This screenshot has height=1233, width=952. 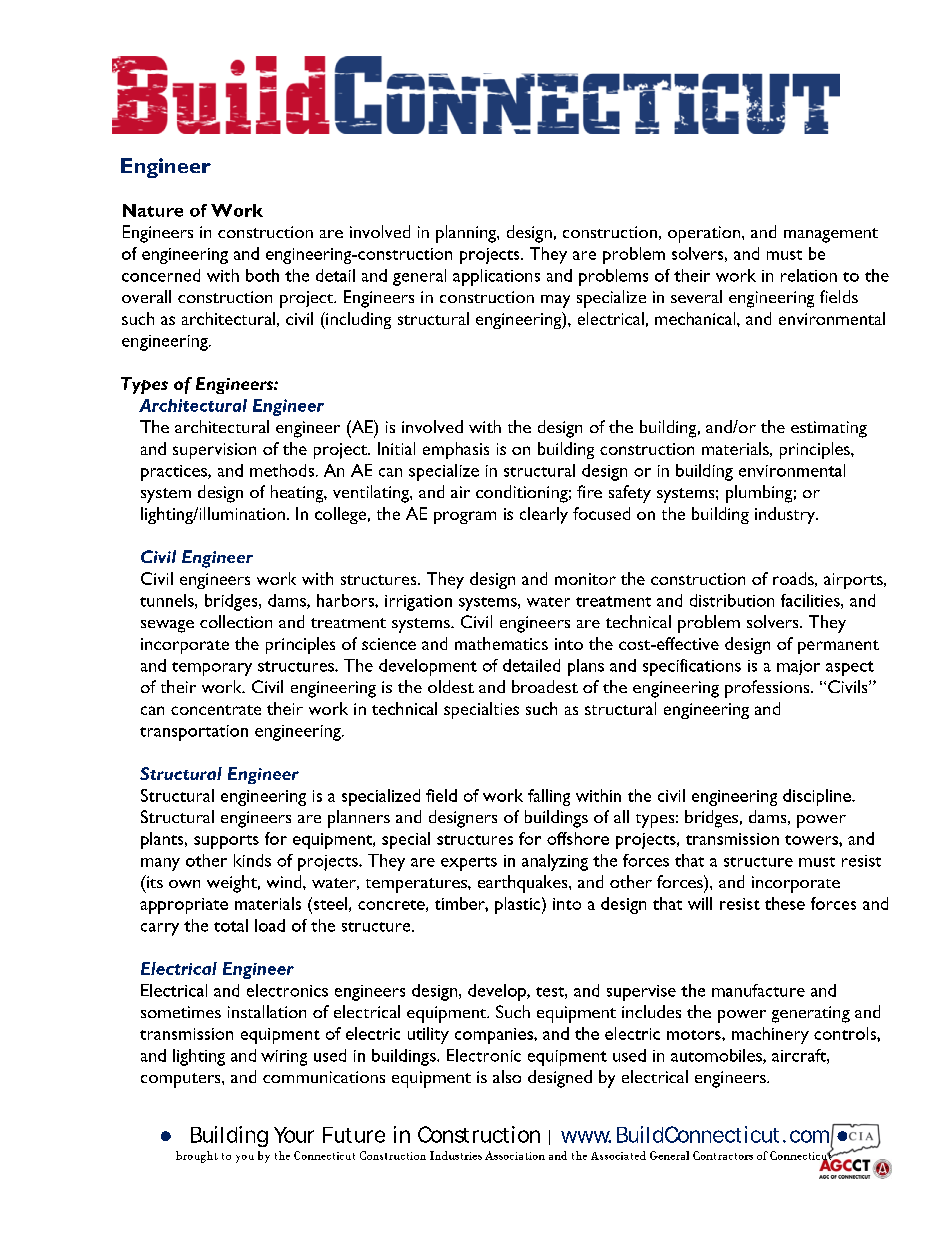 What do you see at coordinates (786, 515) in the screenshot?
I see `industry` at bounding box center [786, 515].
